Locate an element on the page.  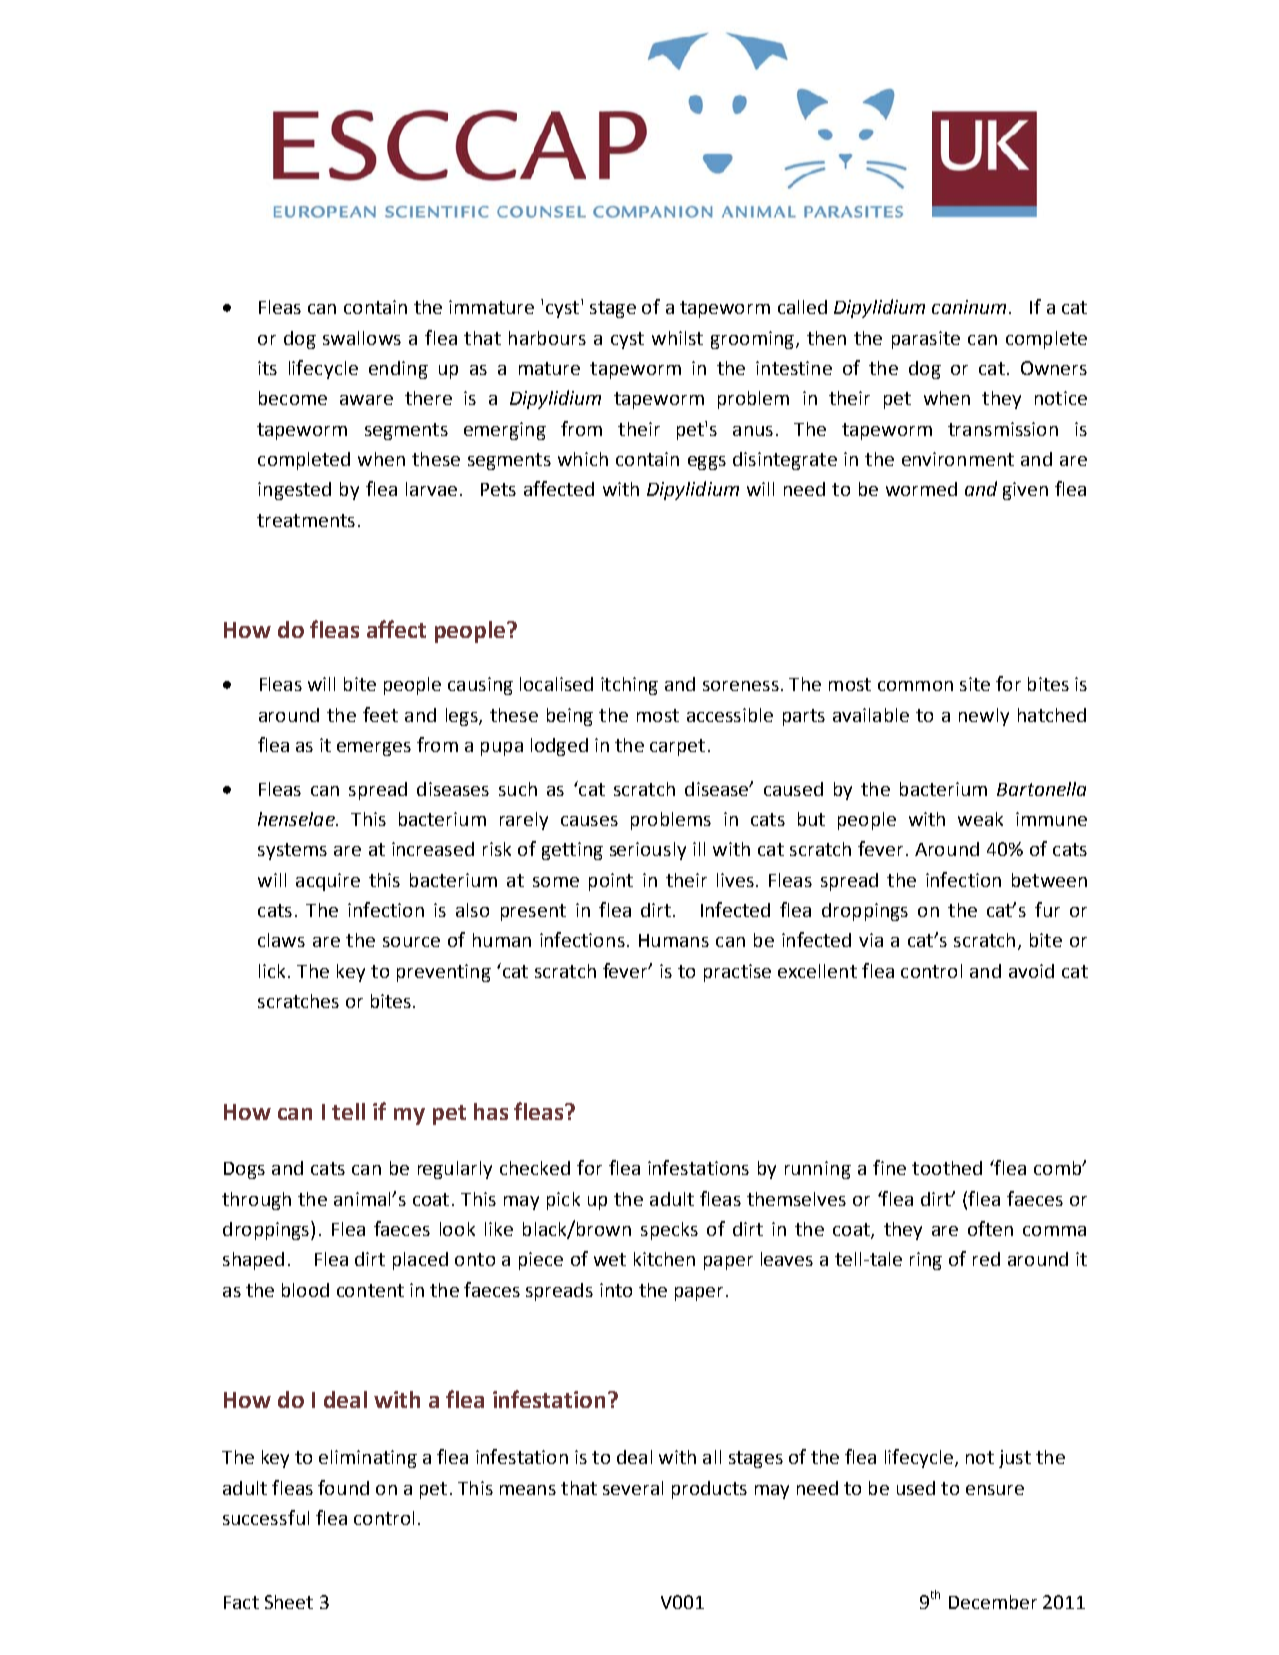
December is located at coordinates (993, 1602).
